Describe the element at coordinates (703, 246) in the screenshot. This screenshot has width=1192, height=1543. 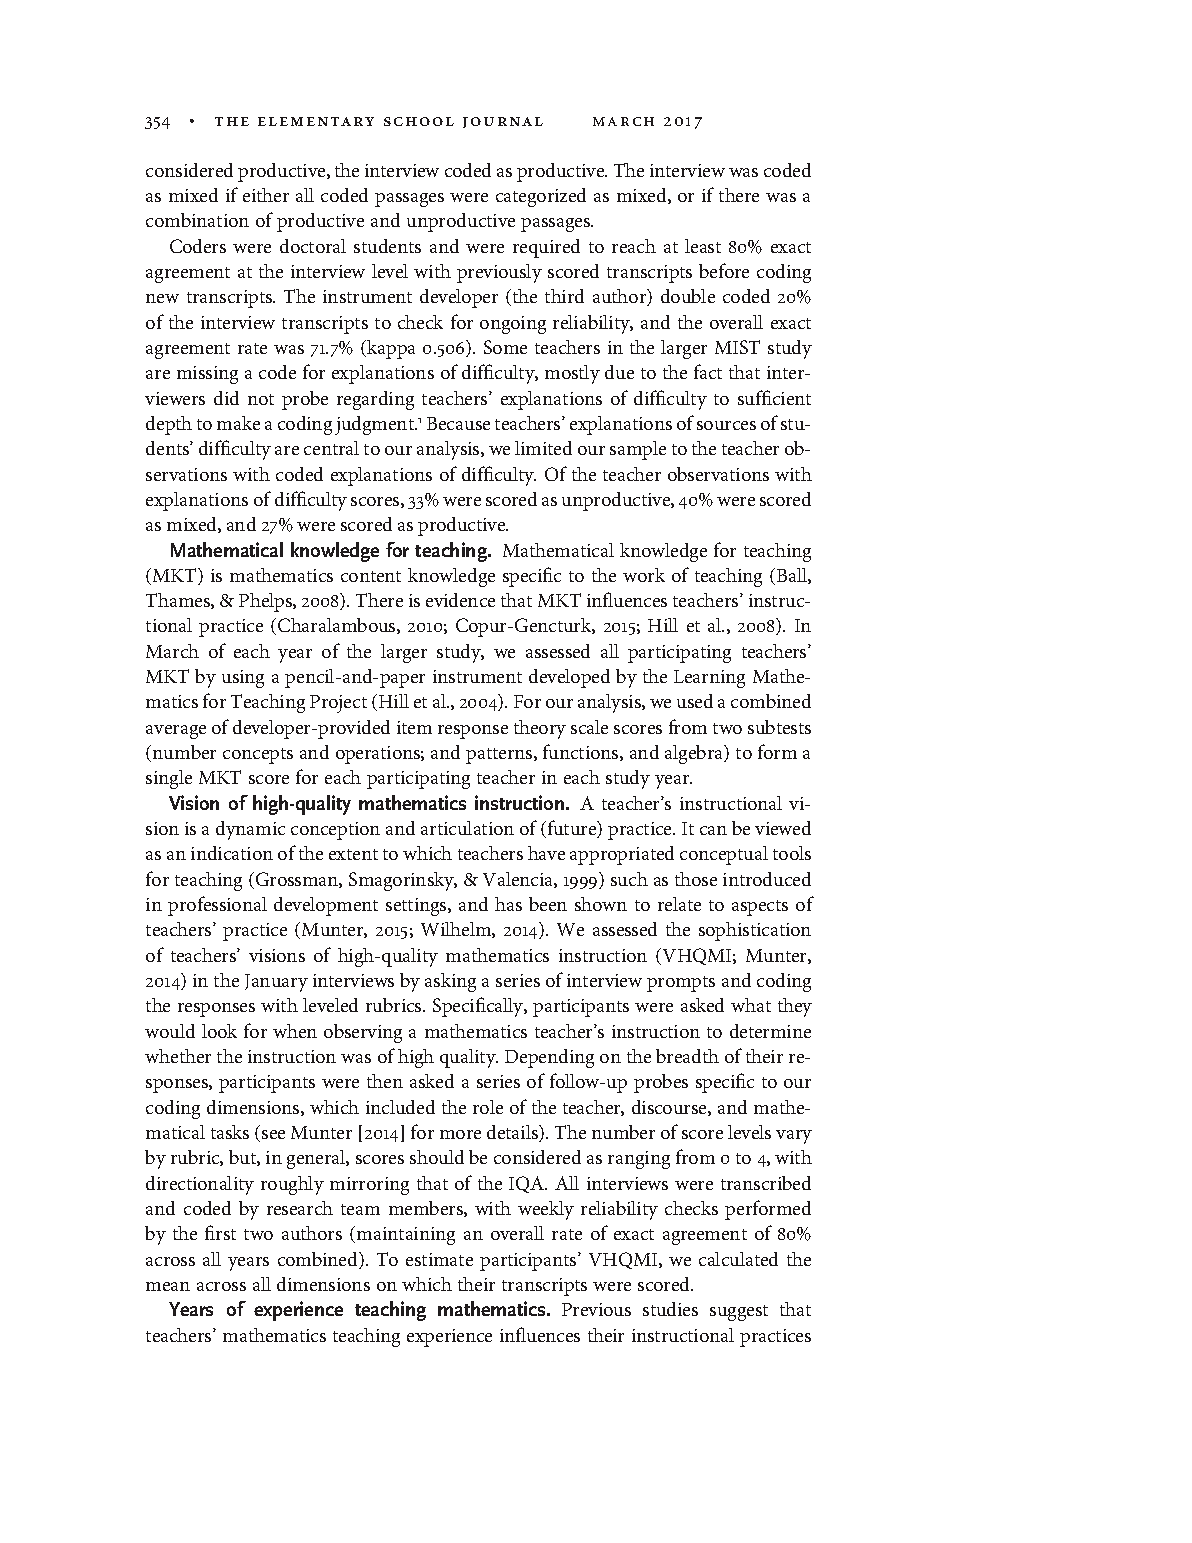
I see `least` at that location.
